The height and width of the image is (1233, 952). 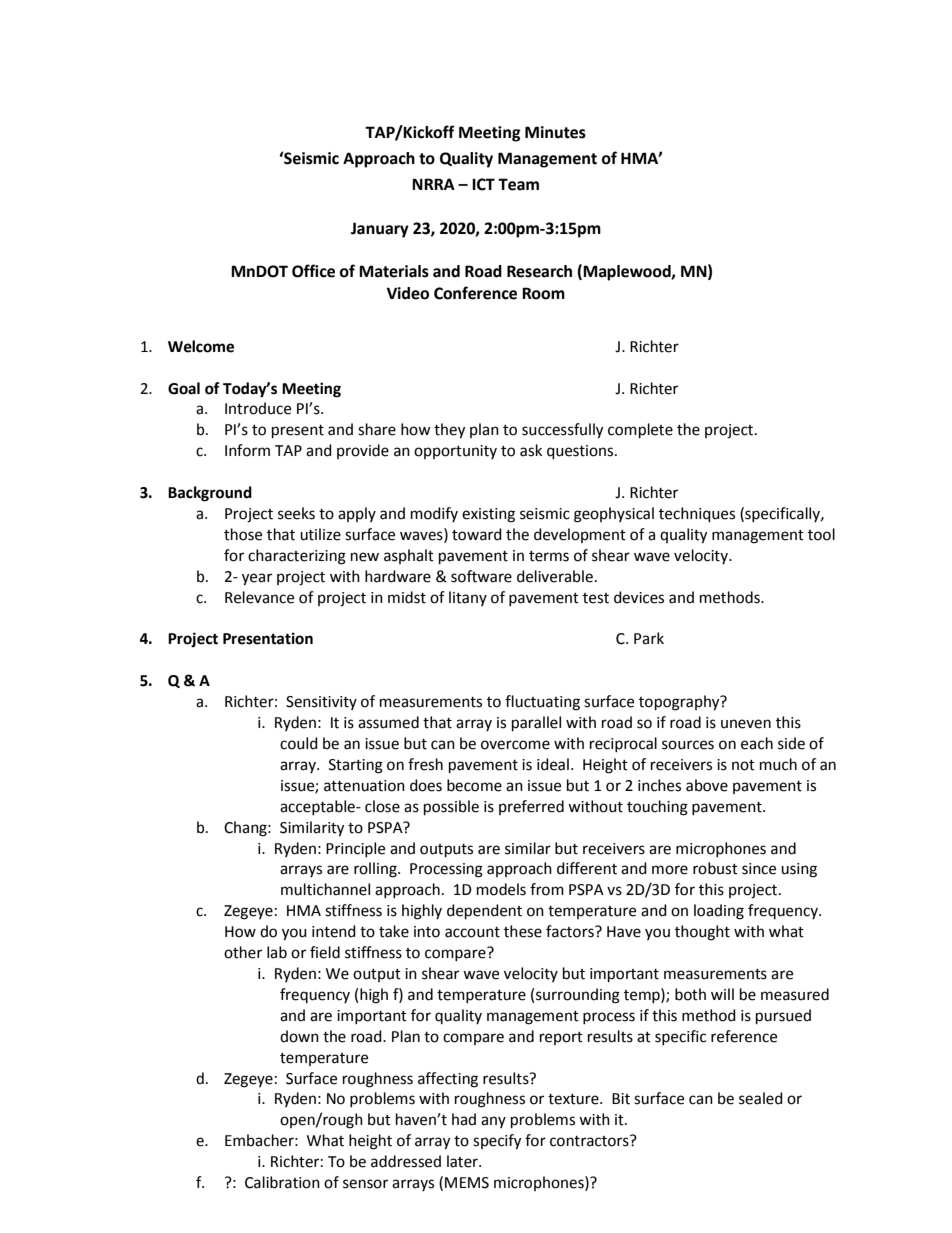 I want to click on lab, so click(x=277, y=952).
